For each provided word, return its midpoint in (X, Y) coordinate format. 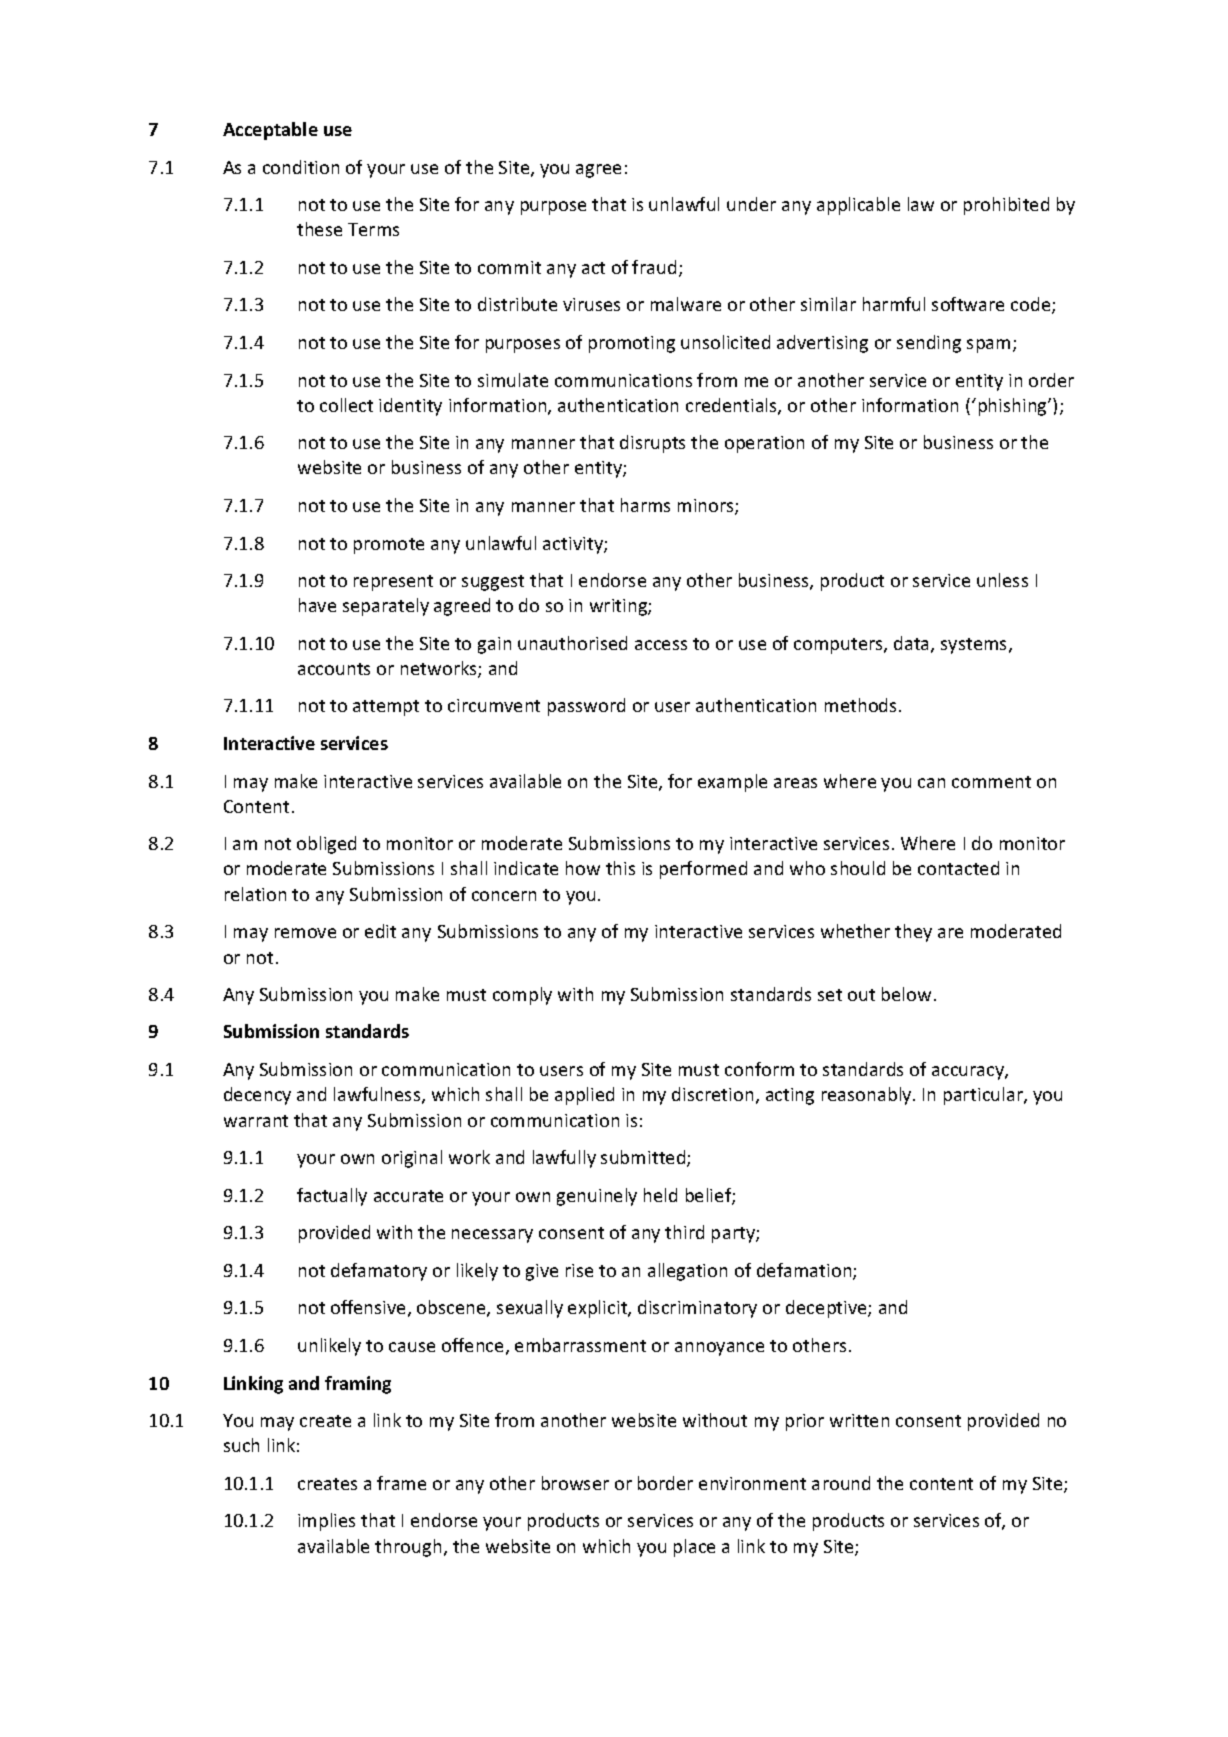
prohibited (1006, 206)
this (620, 868)
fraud (654, 267)
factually (332, 1197)
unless (1002, 580)
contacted (958, 868)
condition (301, 167)
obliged (326, 845)
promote (389, 546)
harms (645, 505)
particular (984, 1096)
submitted (644, 1158)
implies (326, 1522)
